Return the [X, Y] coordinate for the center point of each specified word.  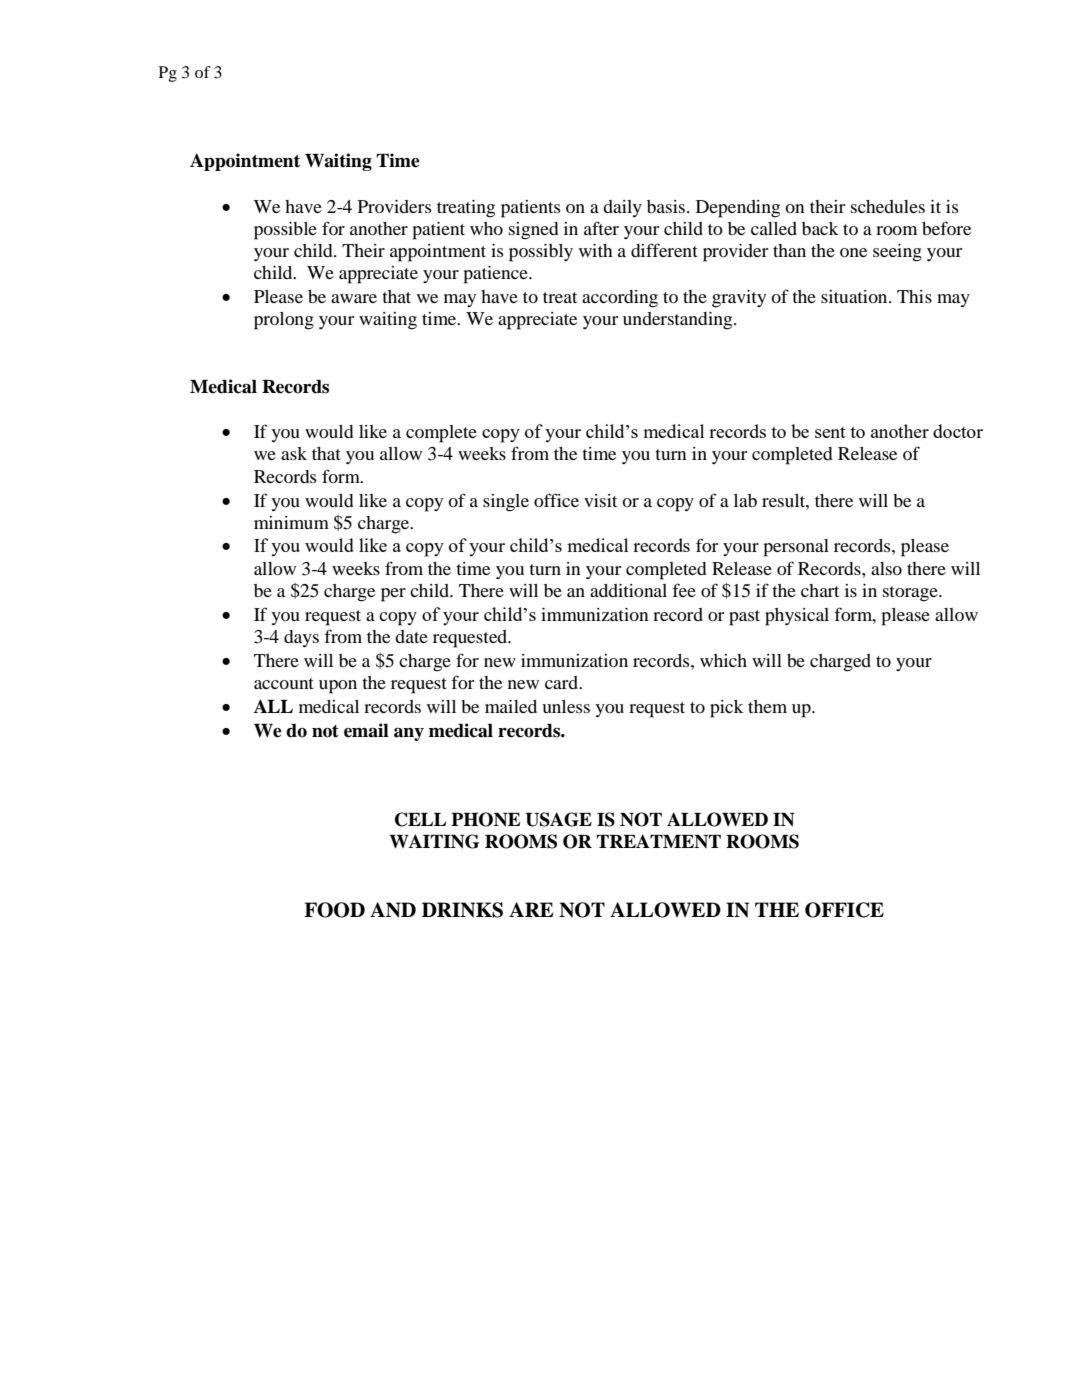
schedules [888, 206]
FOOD [334, 910]
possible [285, 231]
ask [294, 453]
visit [600, 500]
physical [797, 617]
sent [830, 432]
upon [338, 687]
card [562, 682]
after [601, 228]
